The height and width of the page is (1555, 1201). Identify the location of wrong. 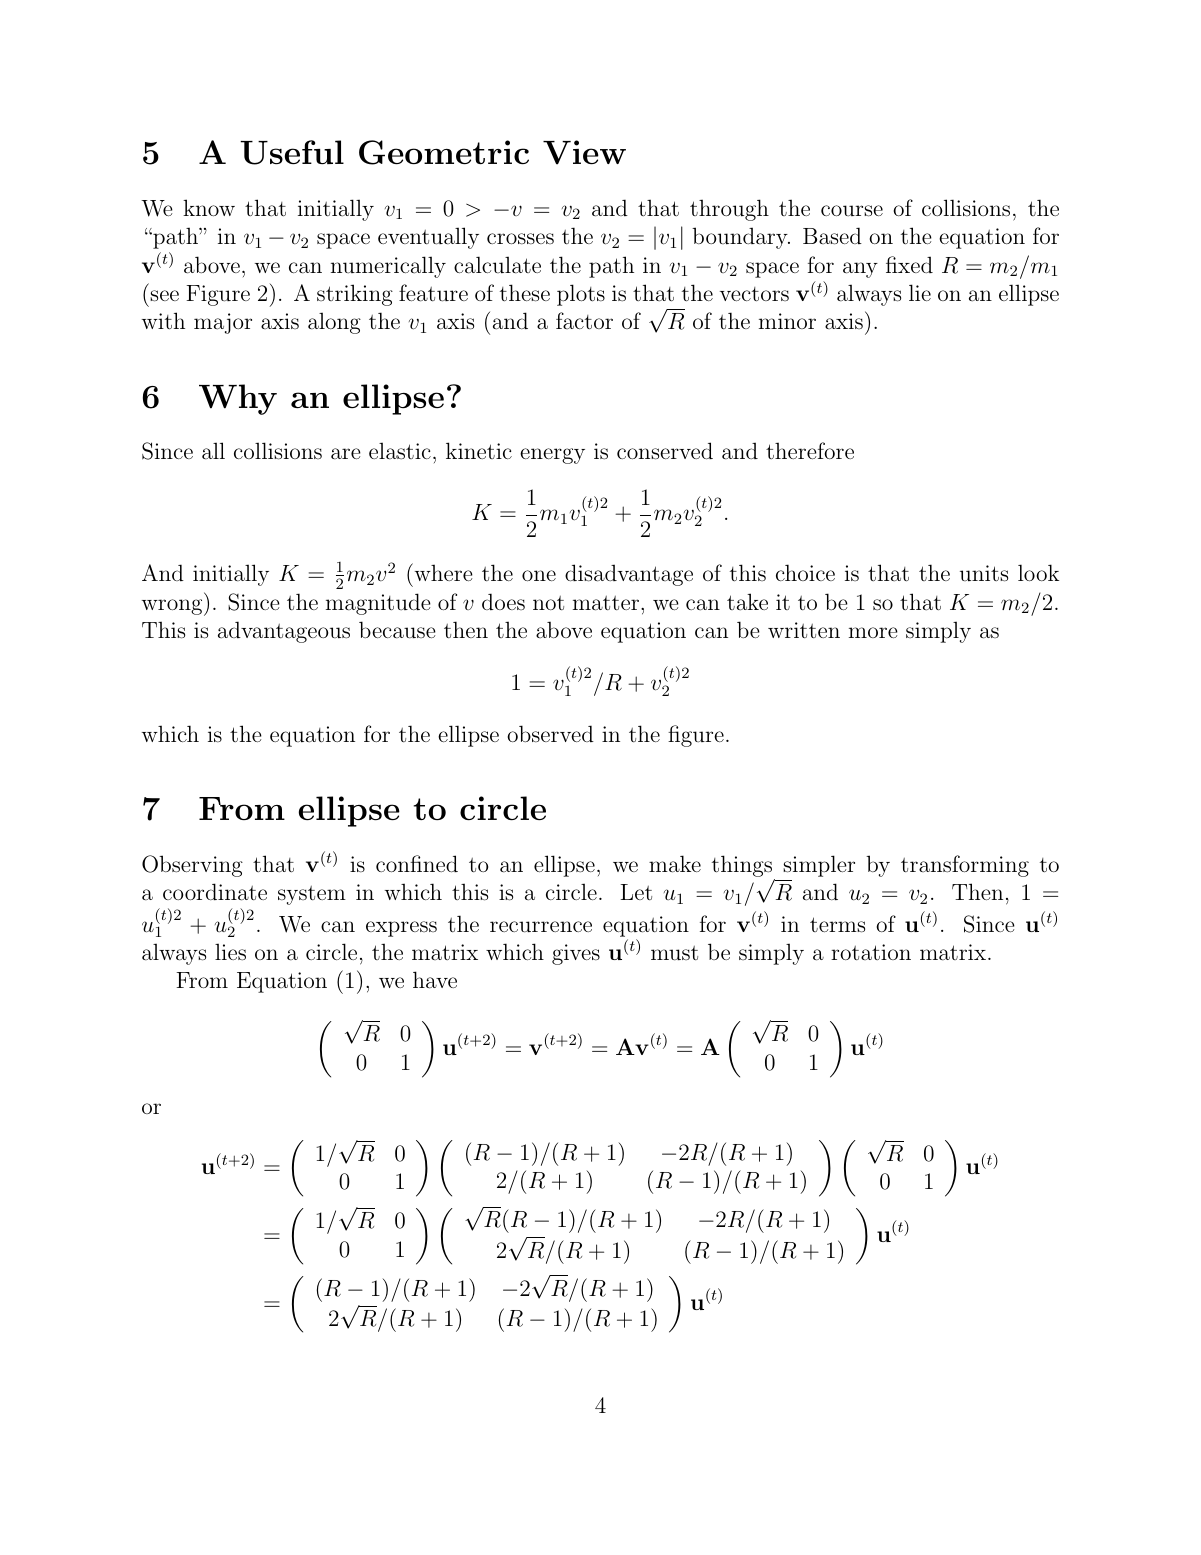
(173, 607).
